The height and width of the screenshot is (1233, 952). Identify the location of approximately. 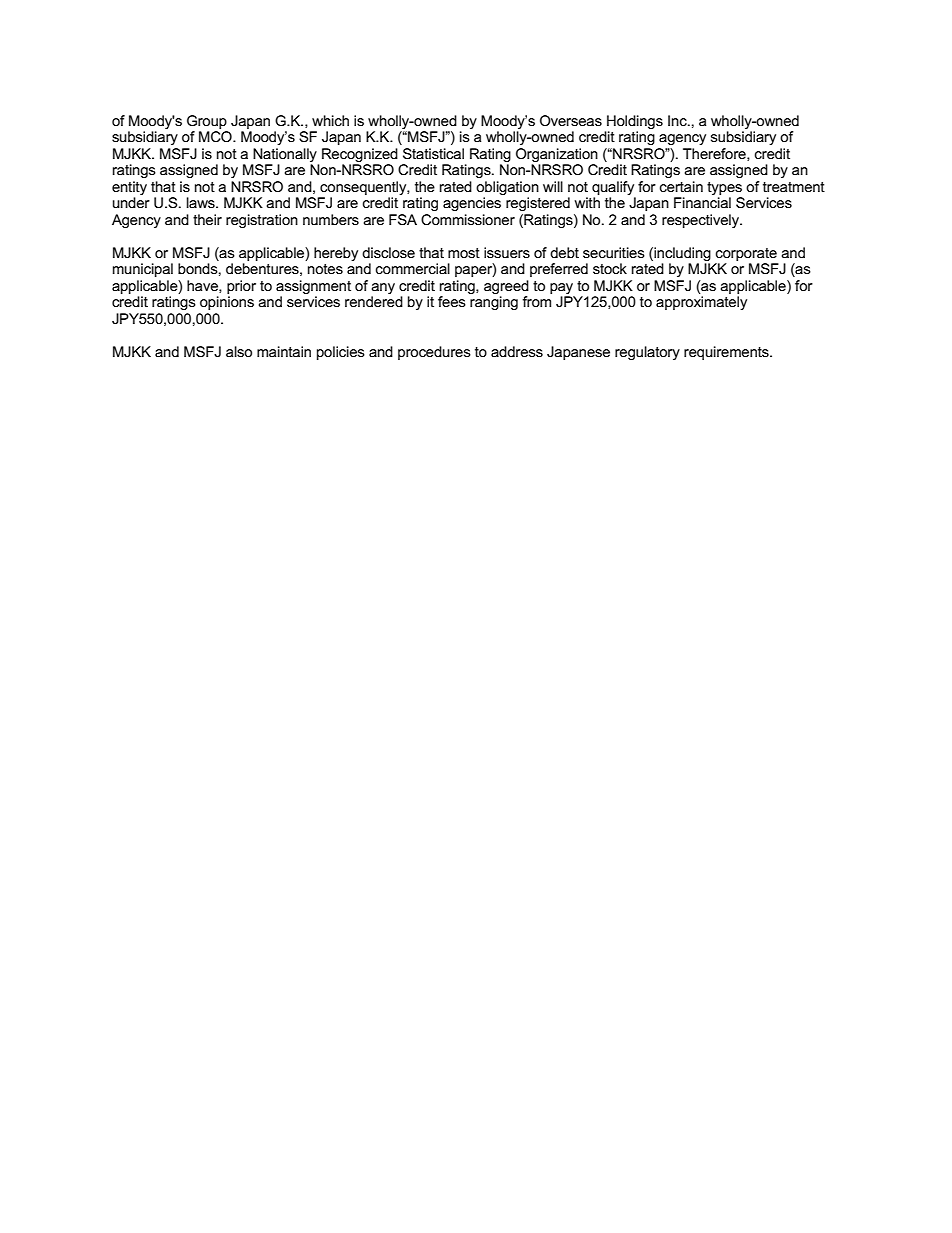
(701, 303).
